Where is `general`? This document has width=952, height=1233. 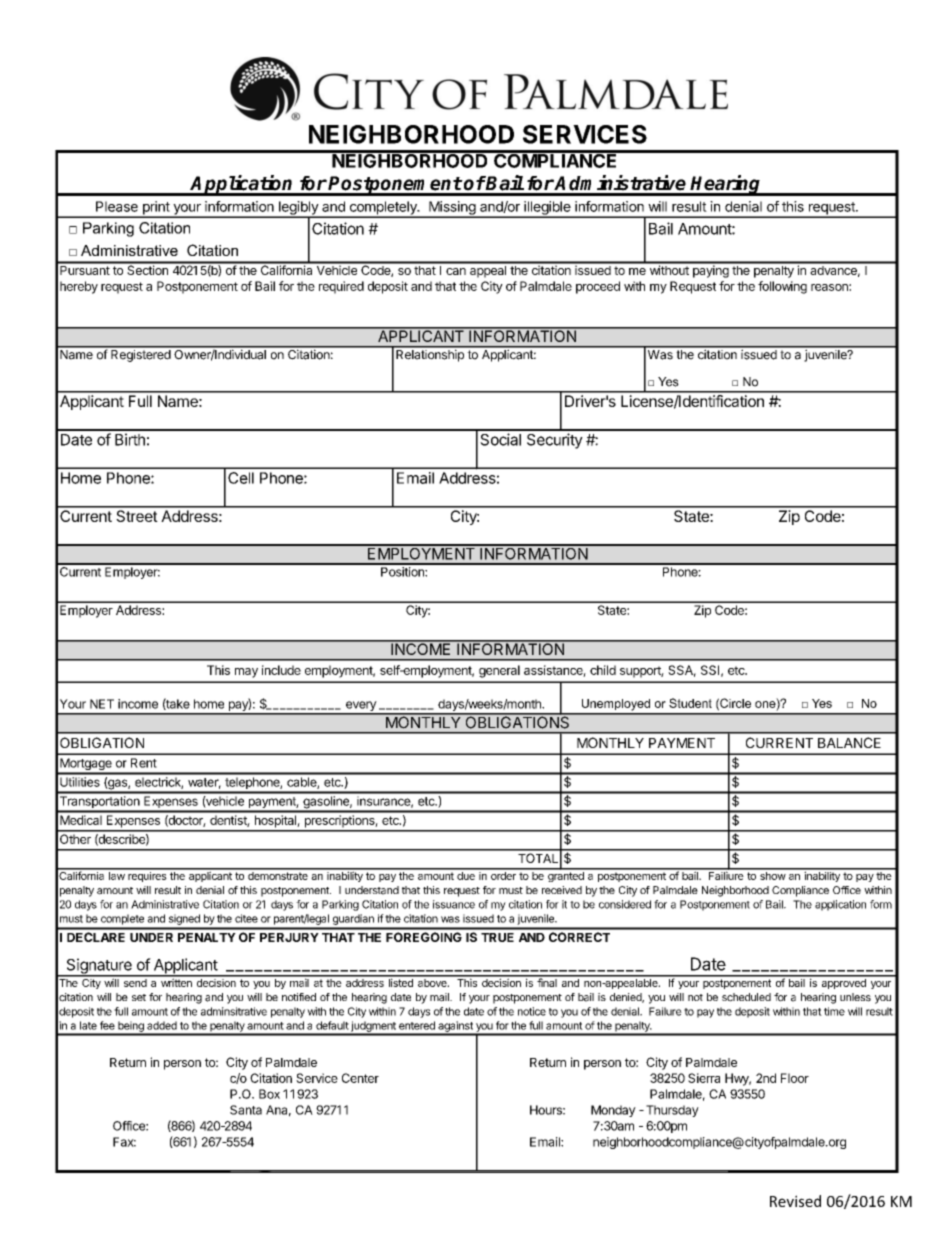
general is located at coordinates (499, 671).
